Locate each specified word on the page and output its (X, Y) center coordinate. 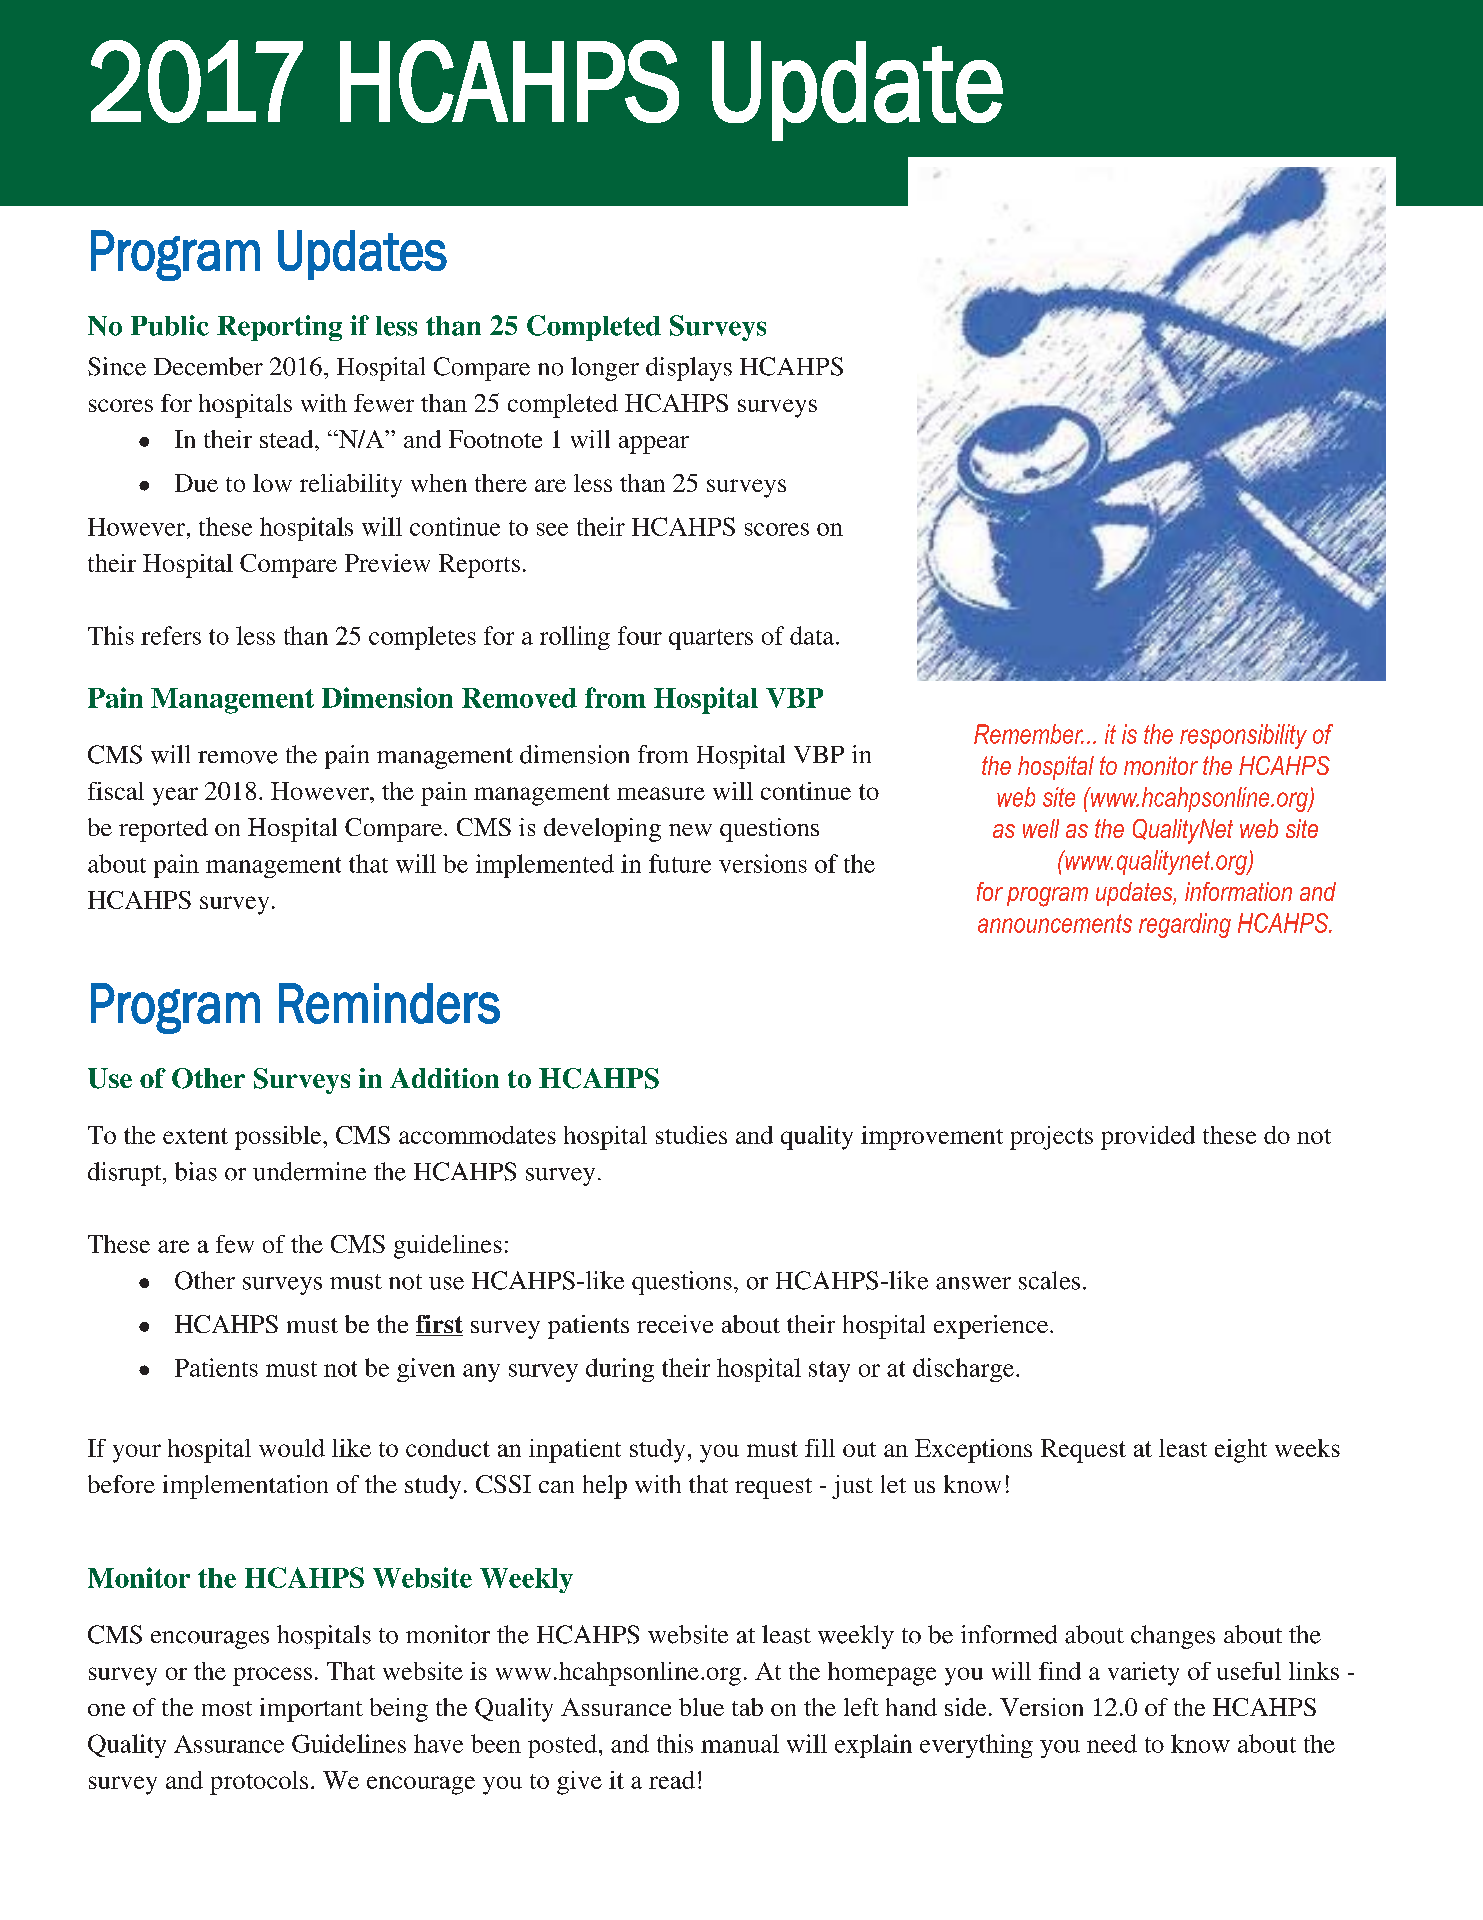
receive (675, 1324)
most (227, 1708)
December (208, 366)
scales (1049, 1280)
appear (654, 445)
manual (740, 1743)
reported (163, 830)
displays (689, 369)
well (1041, 828)
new (690, 830)
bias (196, 1171)
